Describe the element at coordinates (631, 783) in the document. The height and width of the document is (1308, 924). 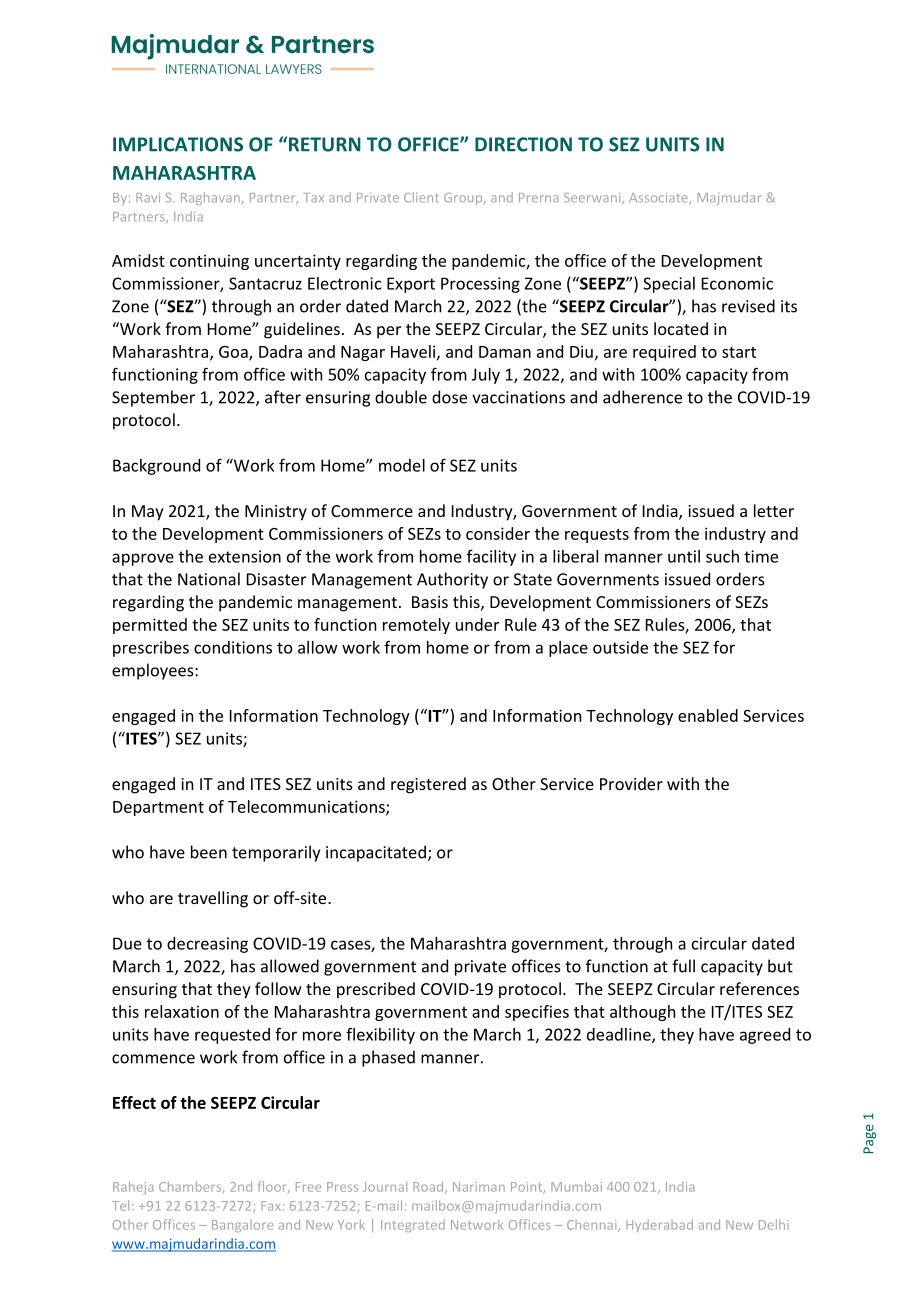
I see `Provider` at that location.
